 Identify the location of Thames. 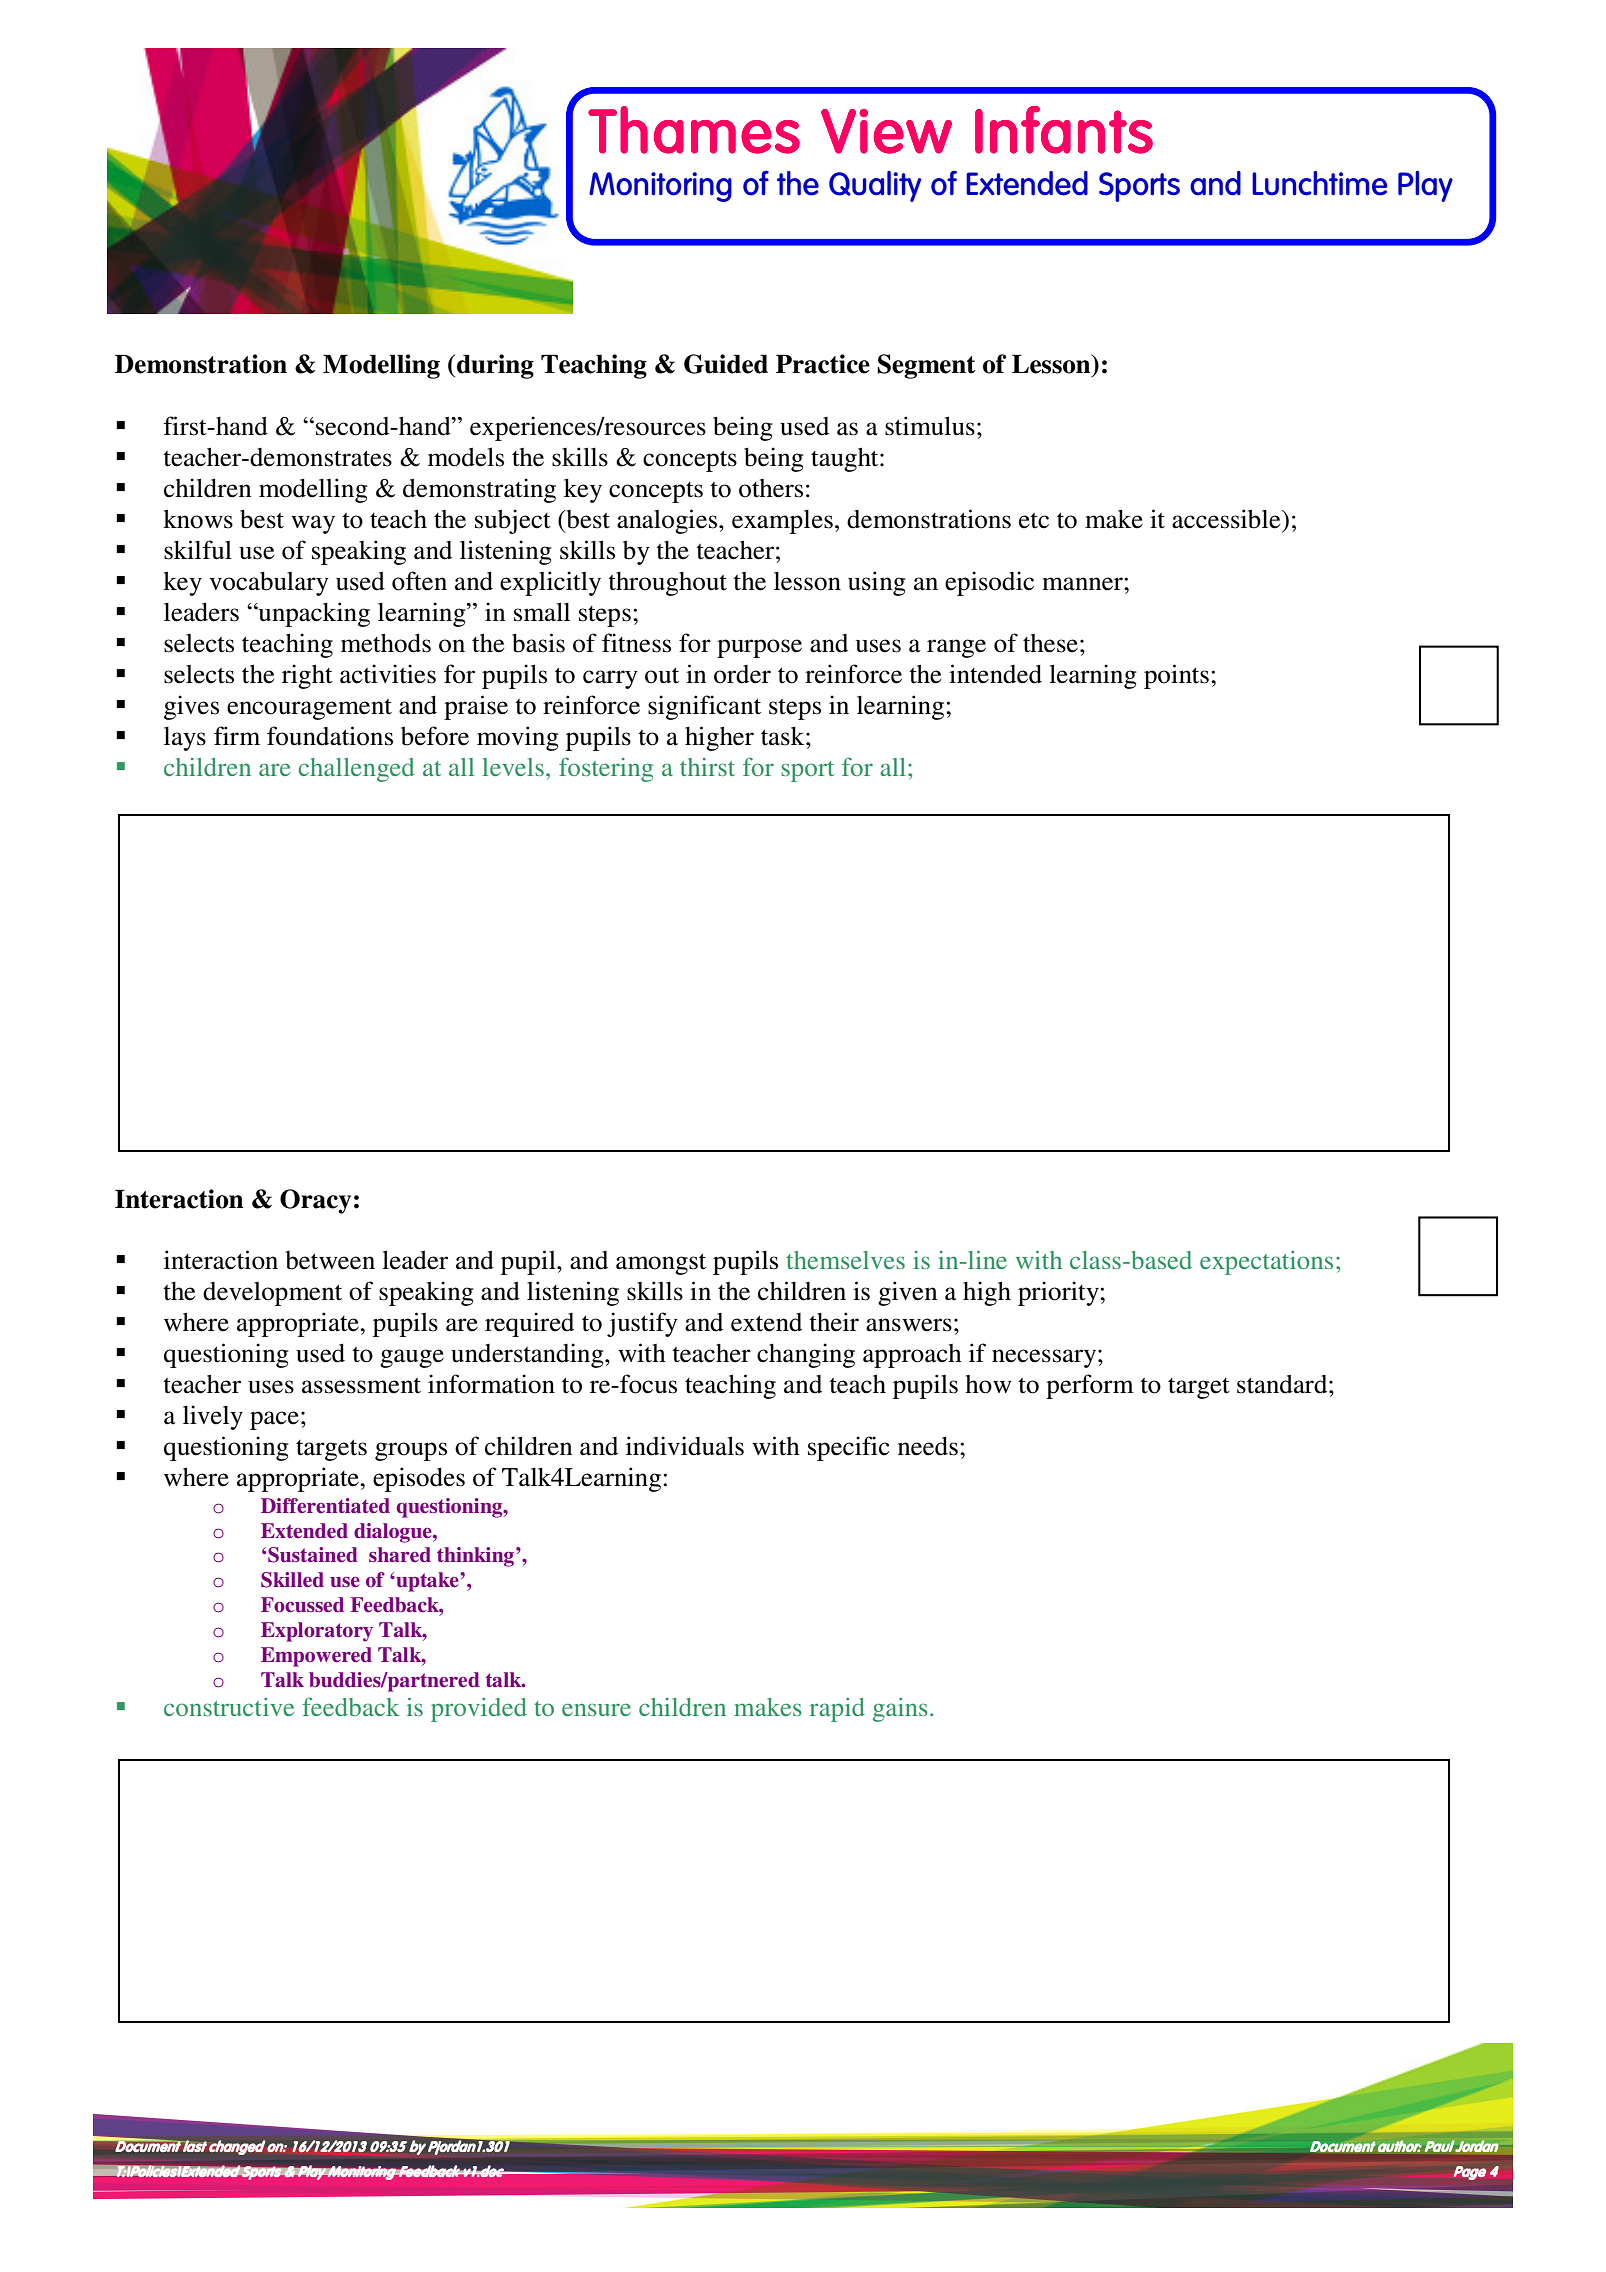
(694, 130).
